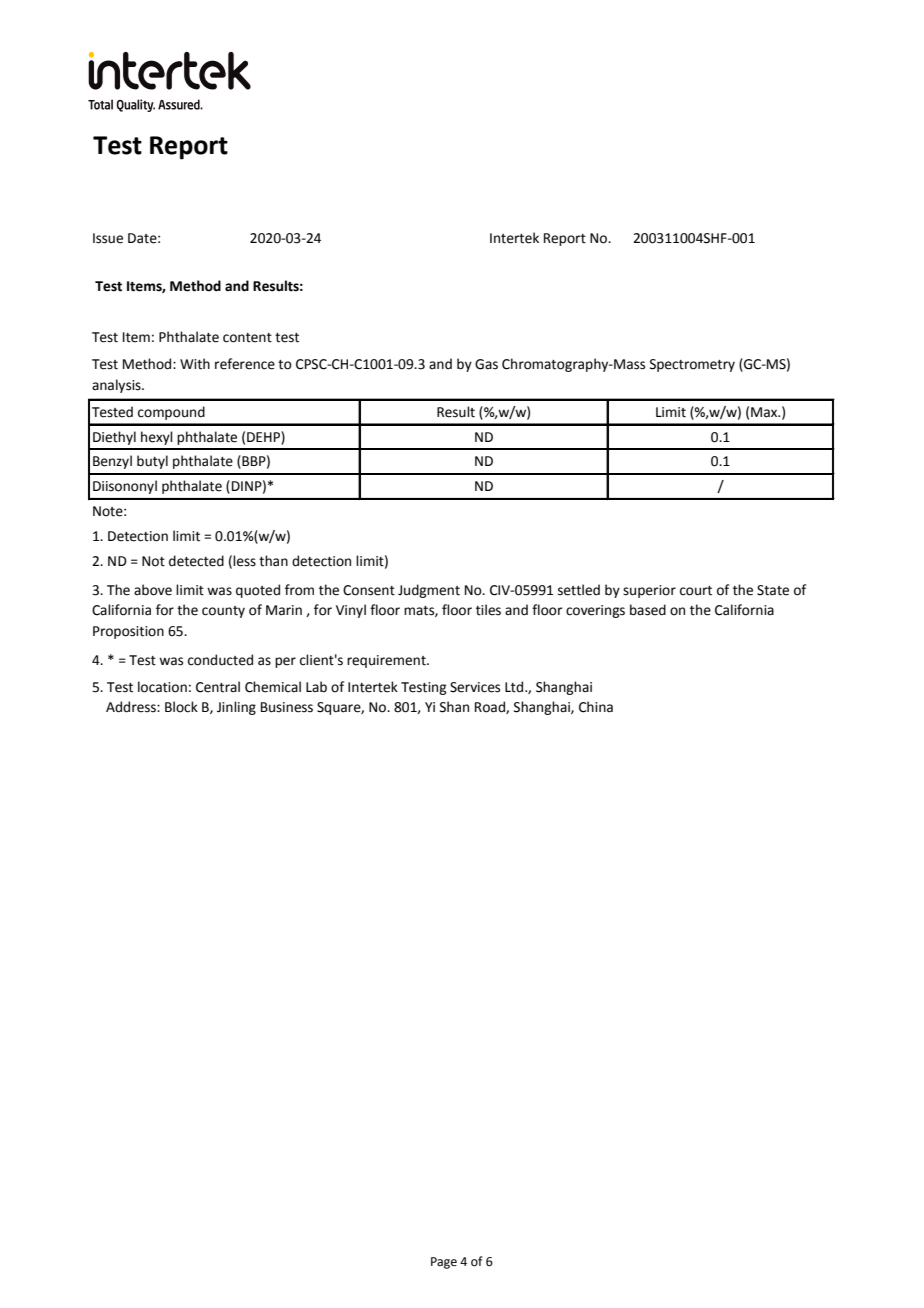 This screenshot has height=1308, width=924. What do you see at coordinates (181, 707) in the screenshot?
I see `Block` at bounding box center [181, 707].
